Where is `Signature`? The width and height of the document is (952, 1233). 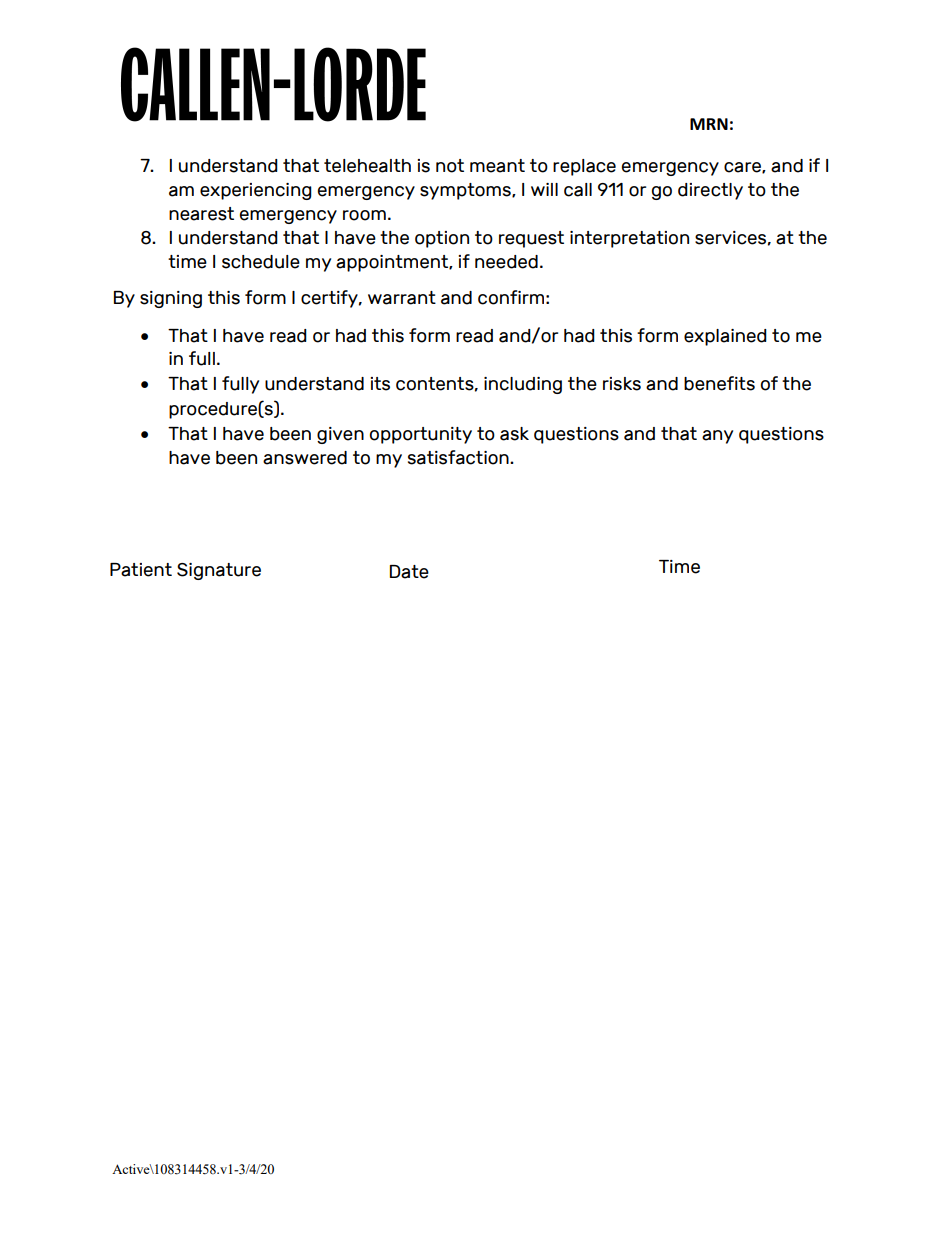
Signature is located at coordinates (219, 571).
